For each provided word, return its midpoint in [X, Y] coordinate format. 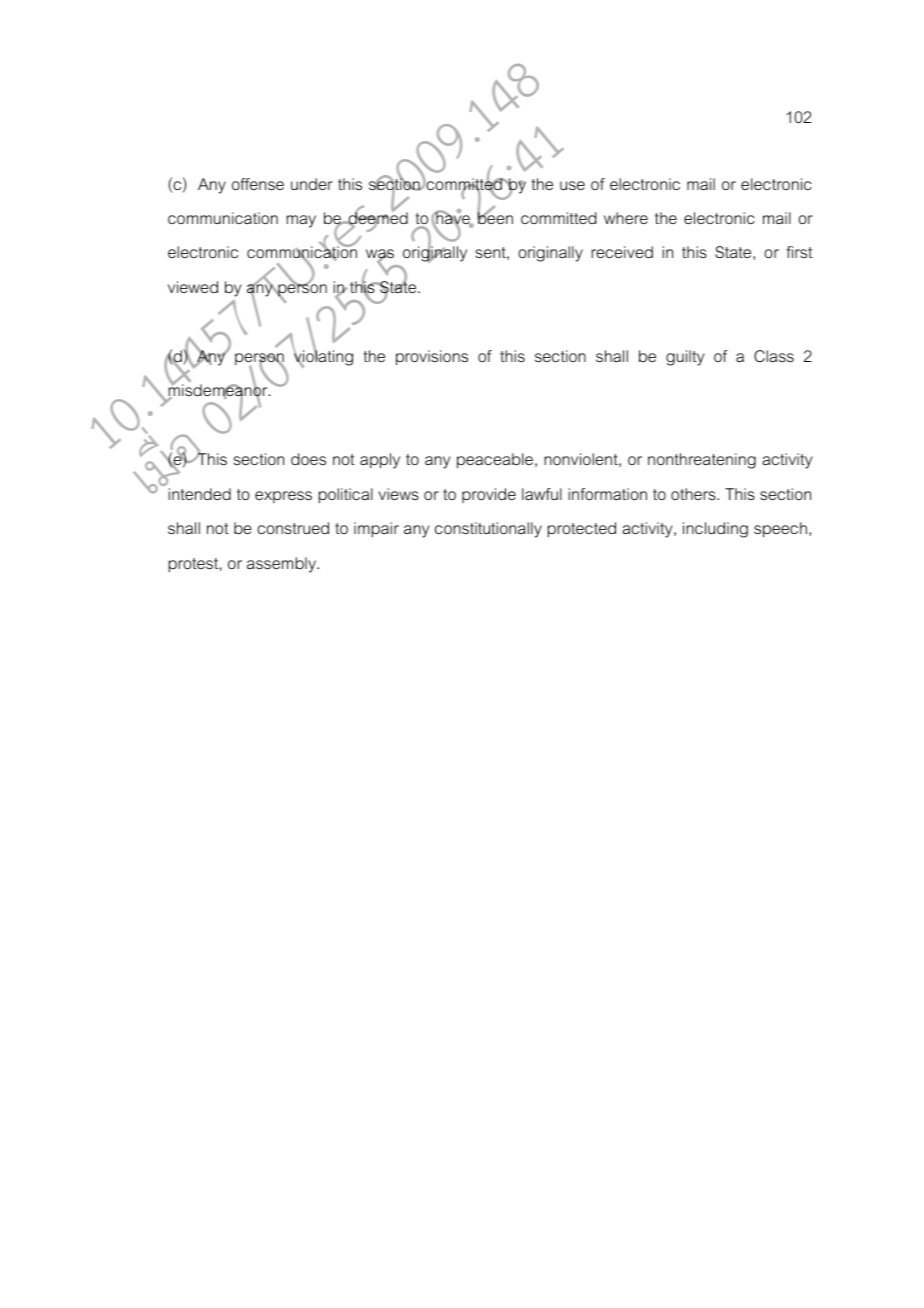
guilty [685, 358]
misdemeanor [219, 391]
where [626, 218]
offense [258, 184]
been [495, 217]
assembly [283, 565]
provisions [432, 358]
